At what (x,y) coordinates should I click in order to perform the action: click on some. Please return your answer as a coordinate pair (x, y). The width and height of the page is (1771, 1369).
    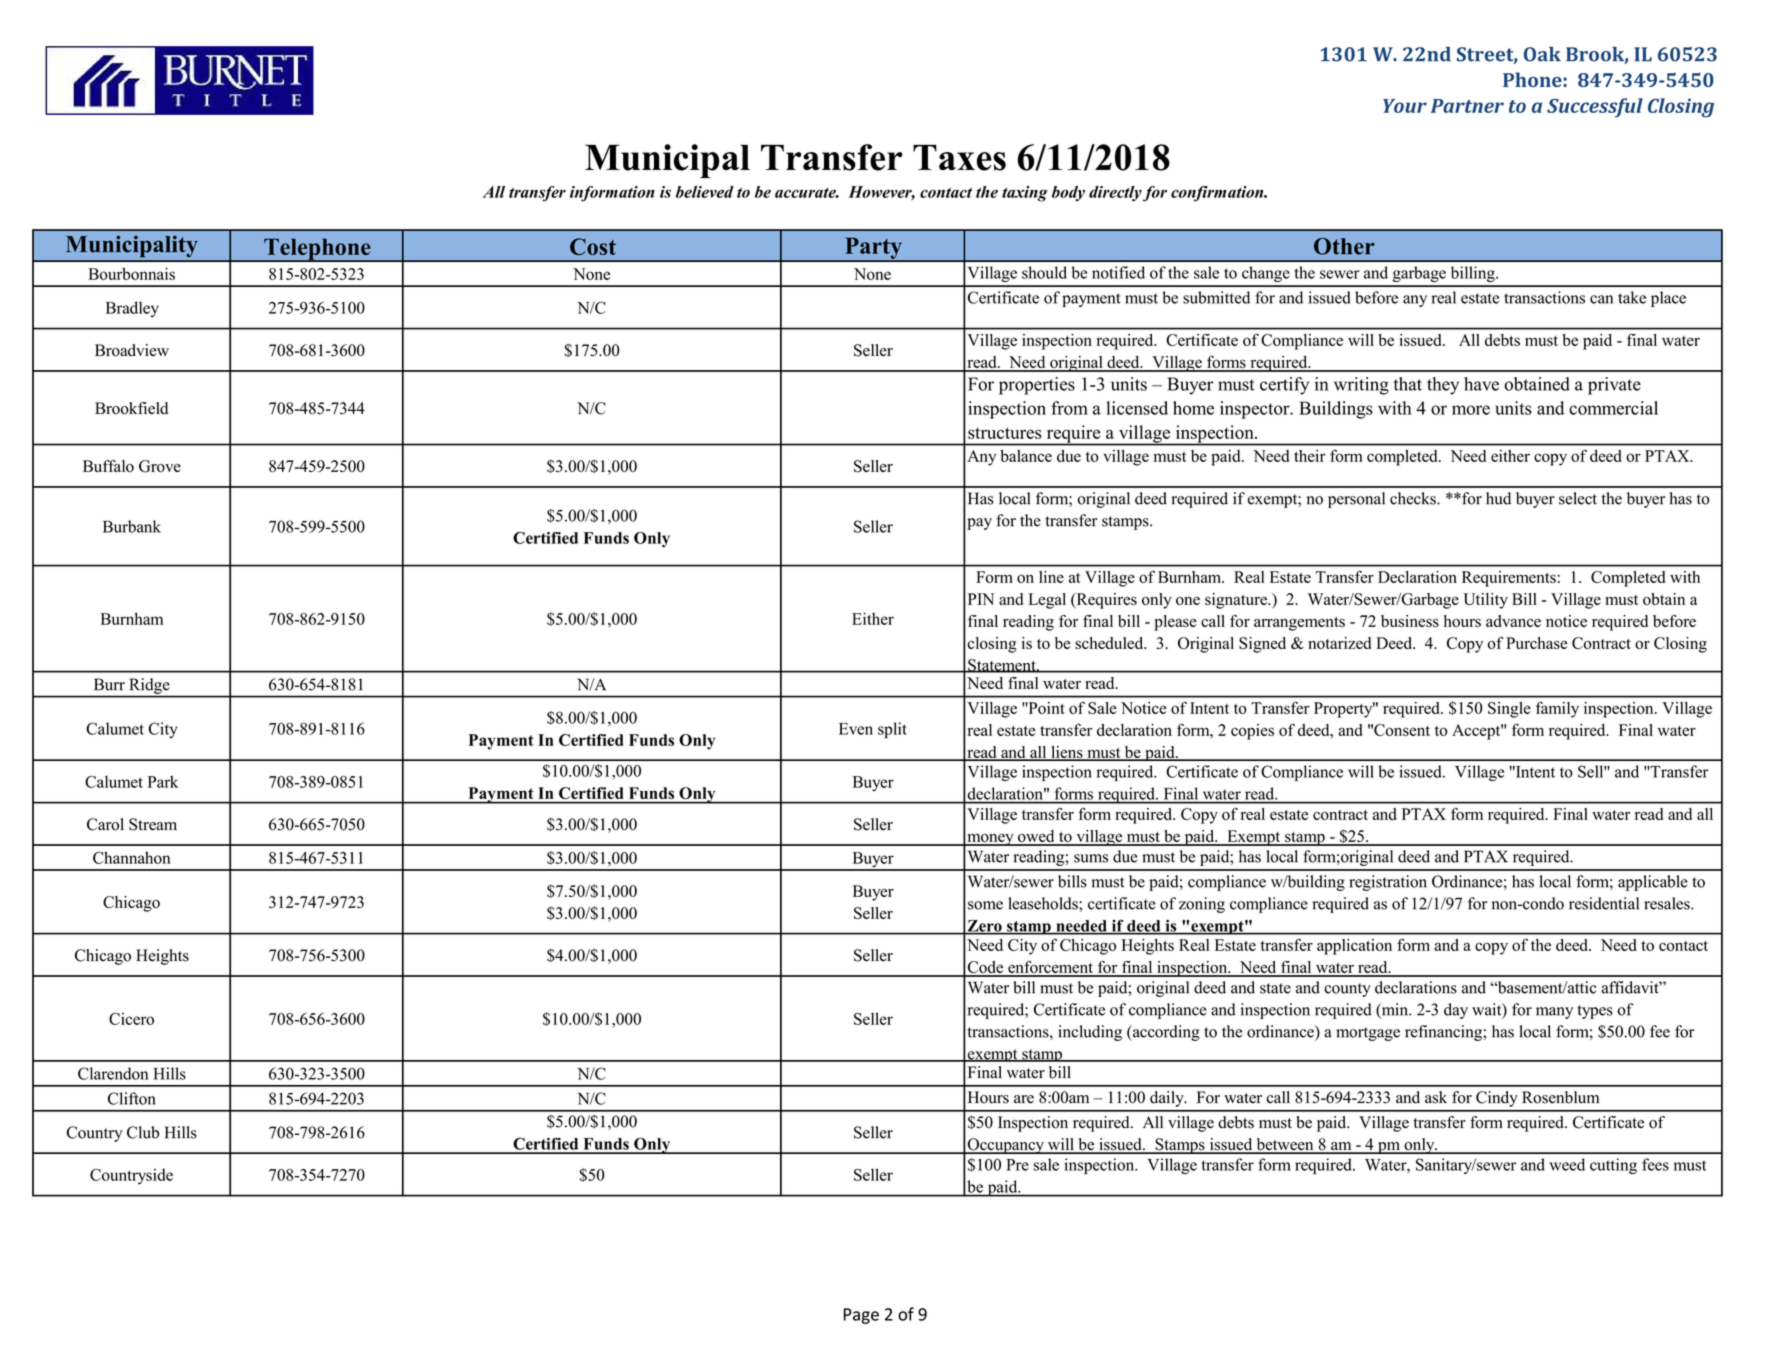
    Looking at the image, I should click on (985, 905).
